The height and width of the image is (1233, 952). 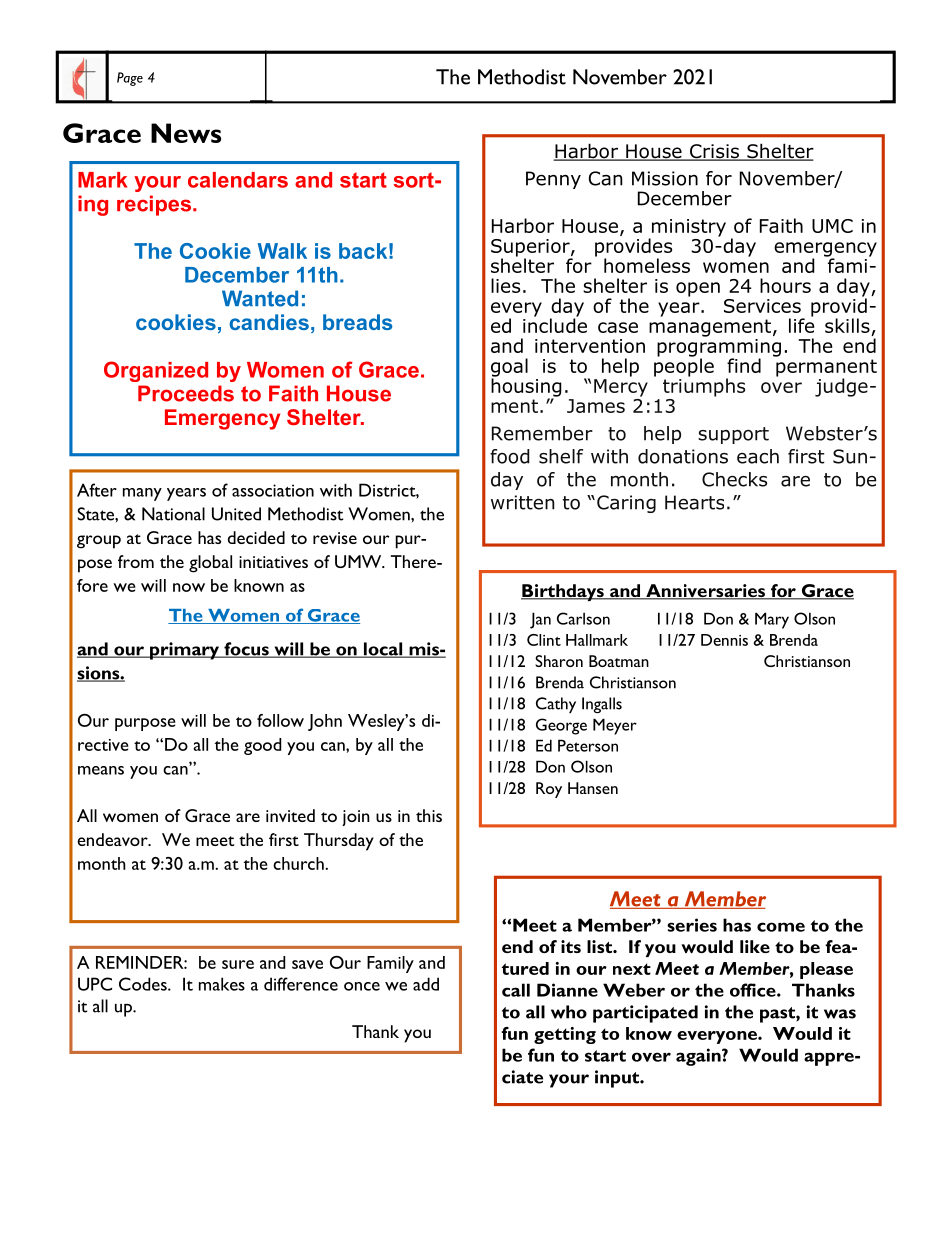 What do you see at coordinates (222, 984) in the image?
I see `makes` at bounding box center [222, 984].
